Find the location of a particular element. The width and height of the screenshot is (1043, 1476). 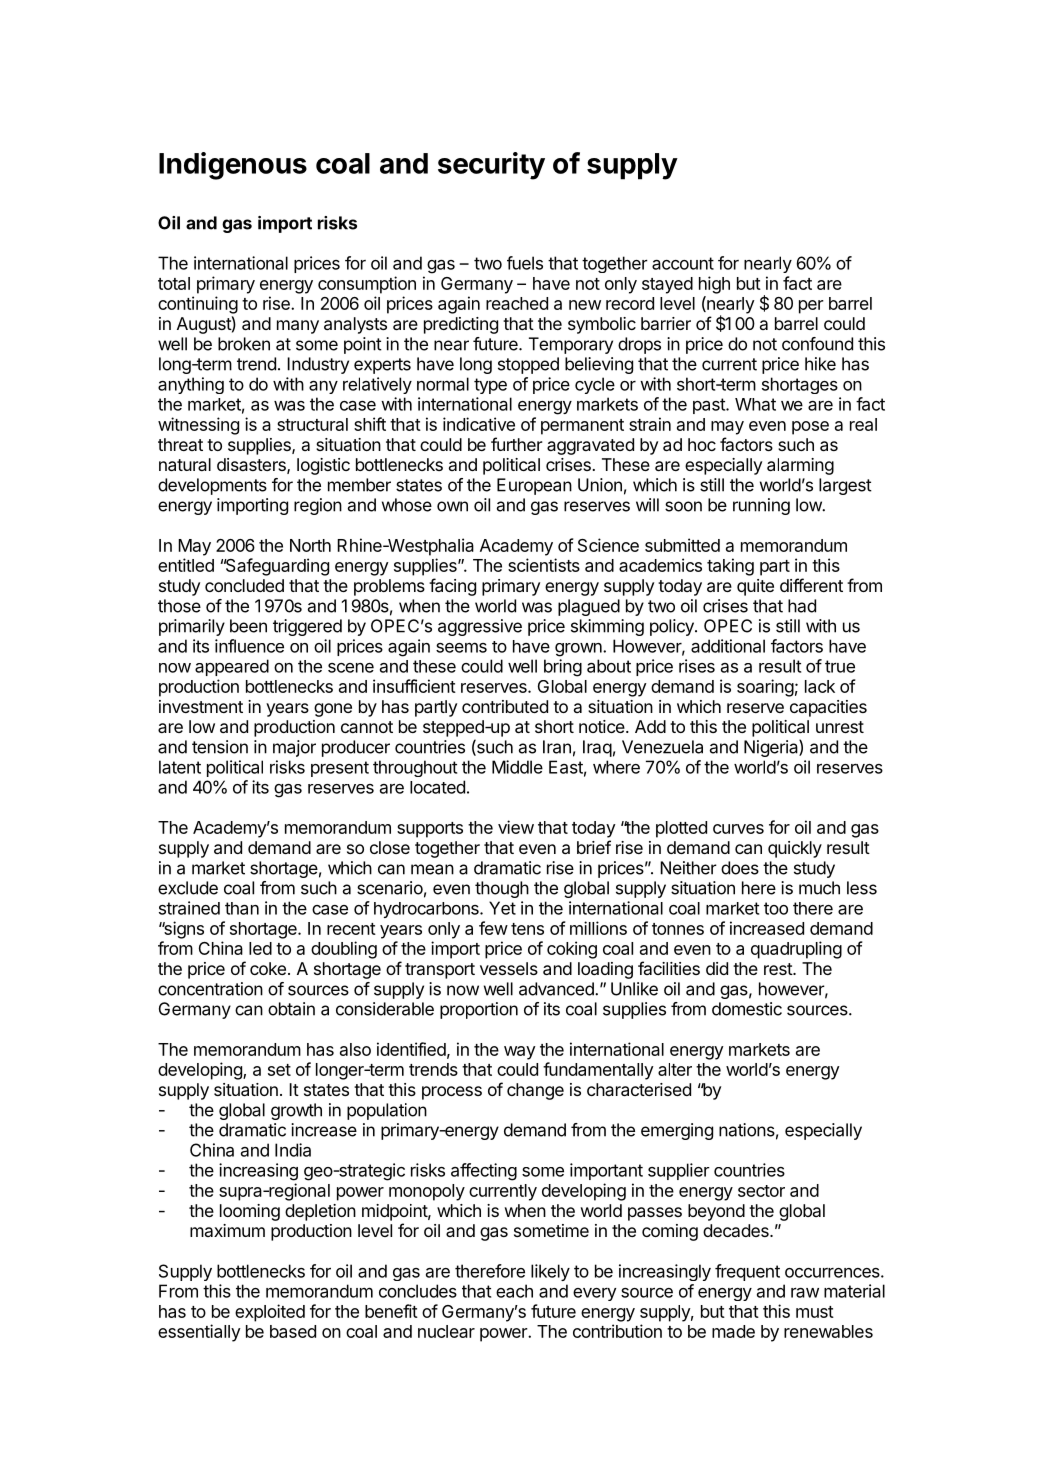

major is located at coordinates (294, 748).
